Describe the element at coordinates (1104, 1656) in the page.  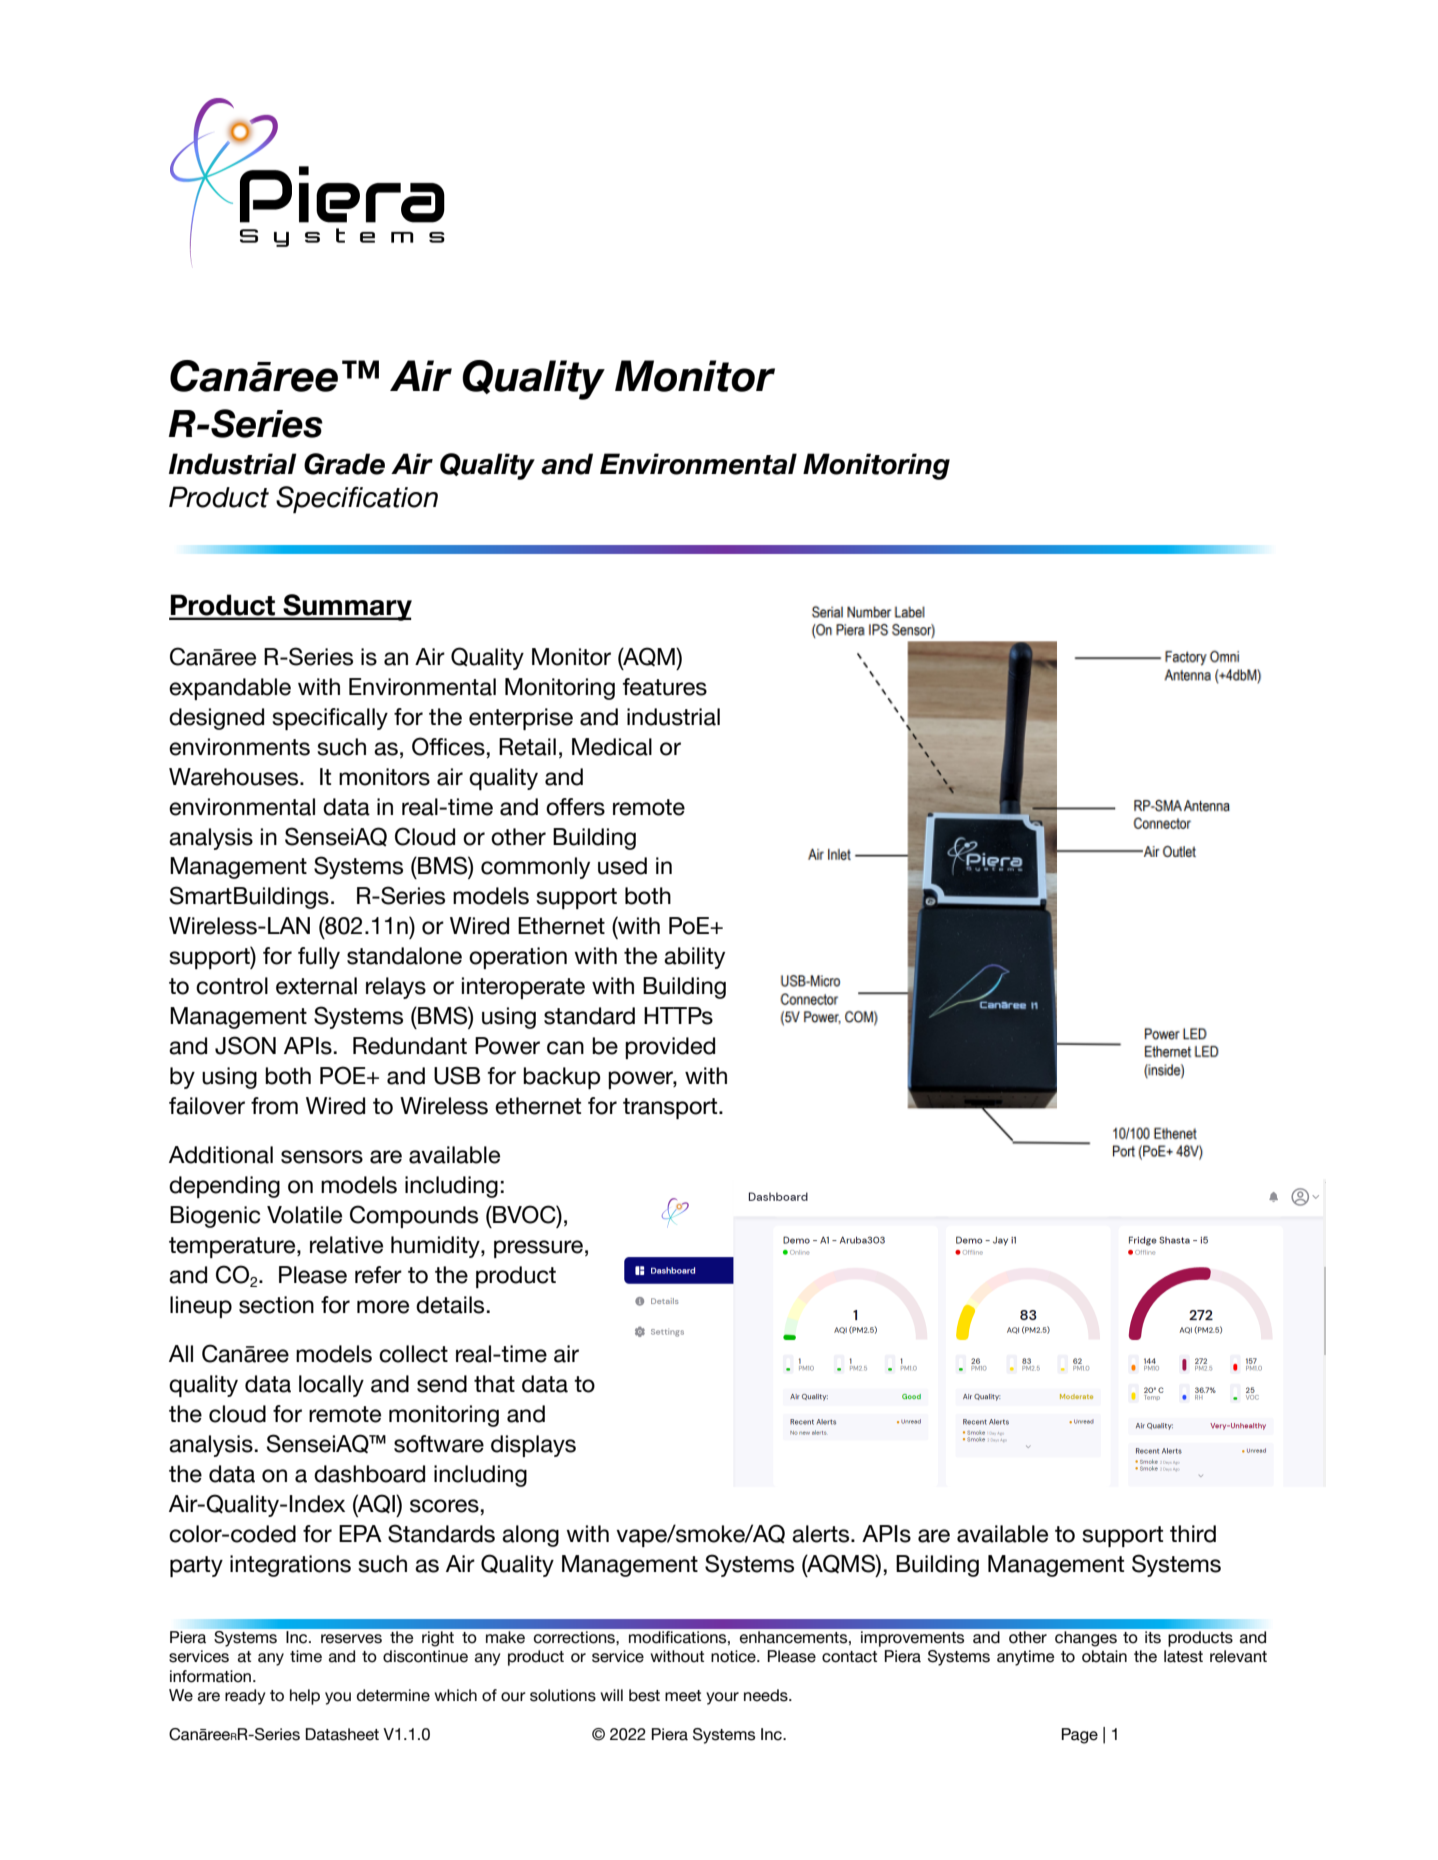
I see `obtain` at that location.
